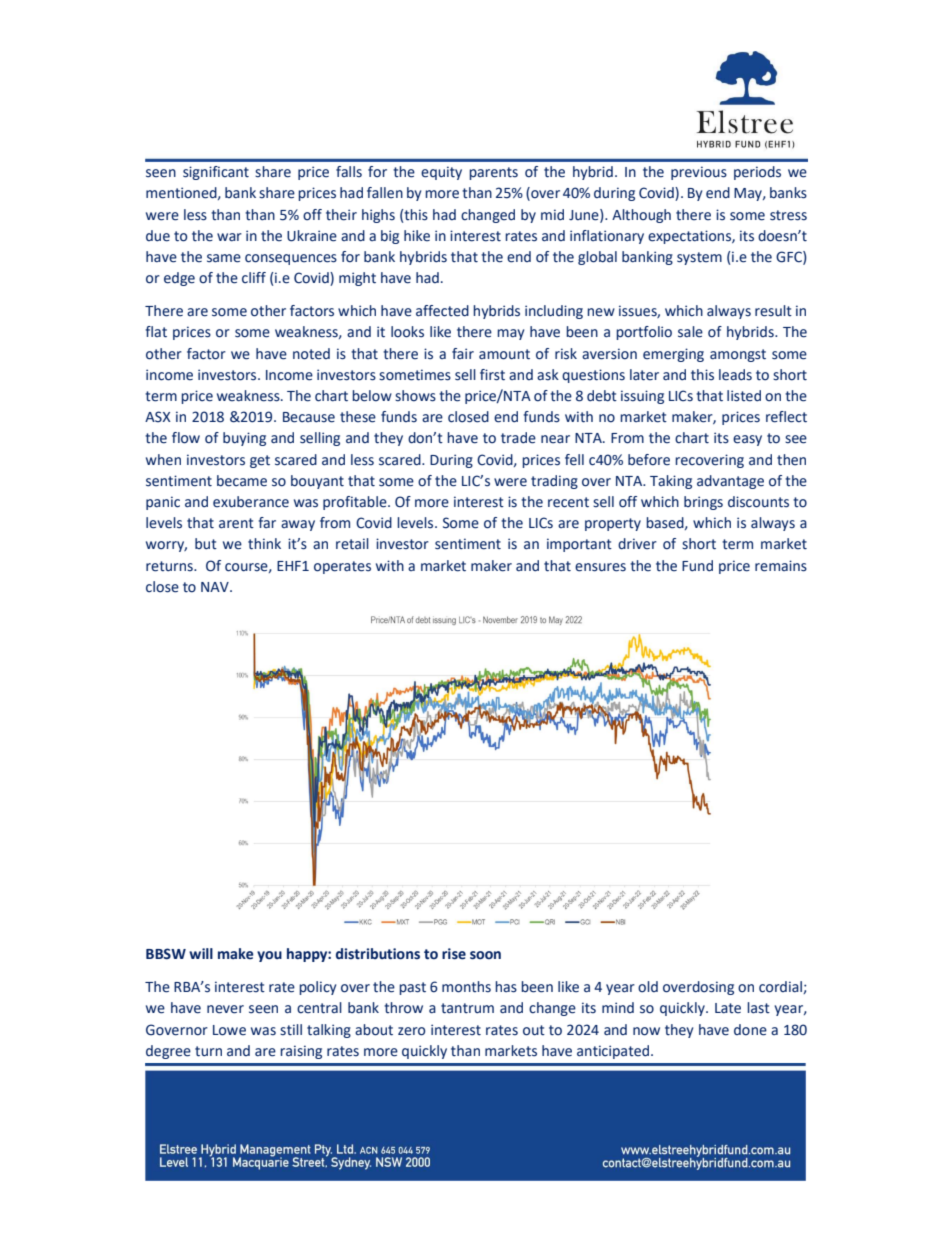  I want to click on Lowe, so click(229, 1030).
